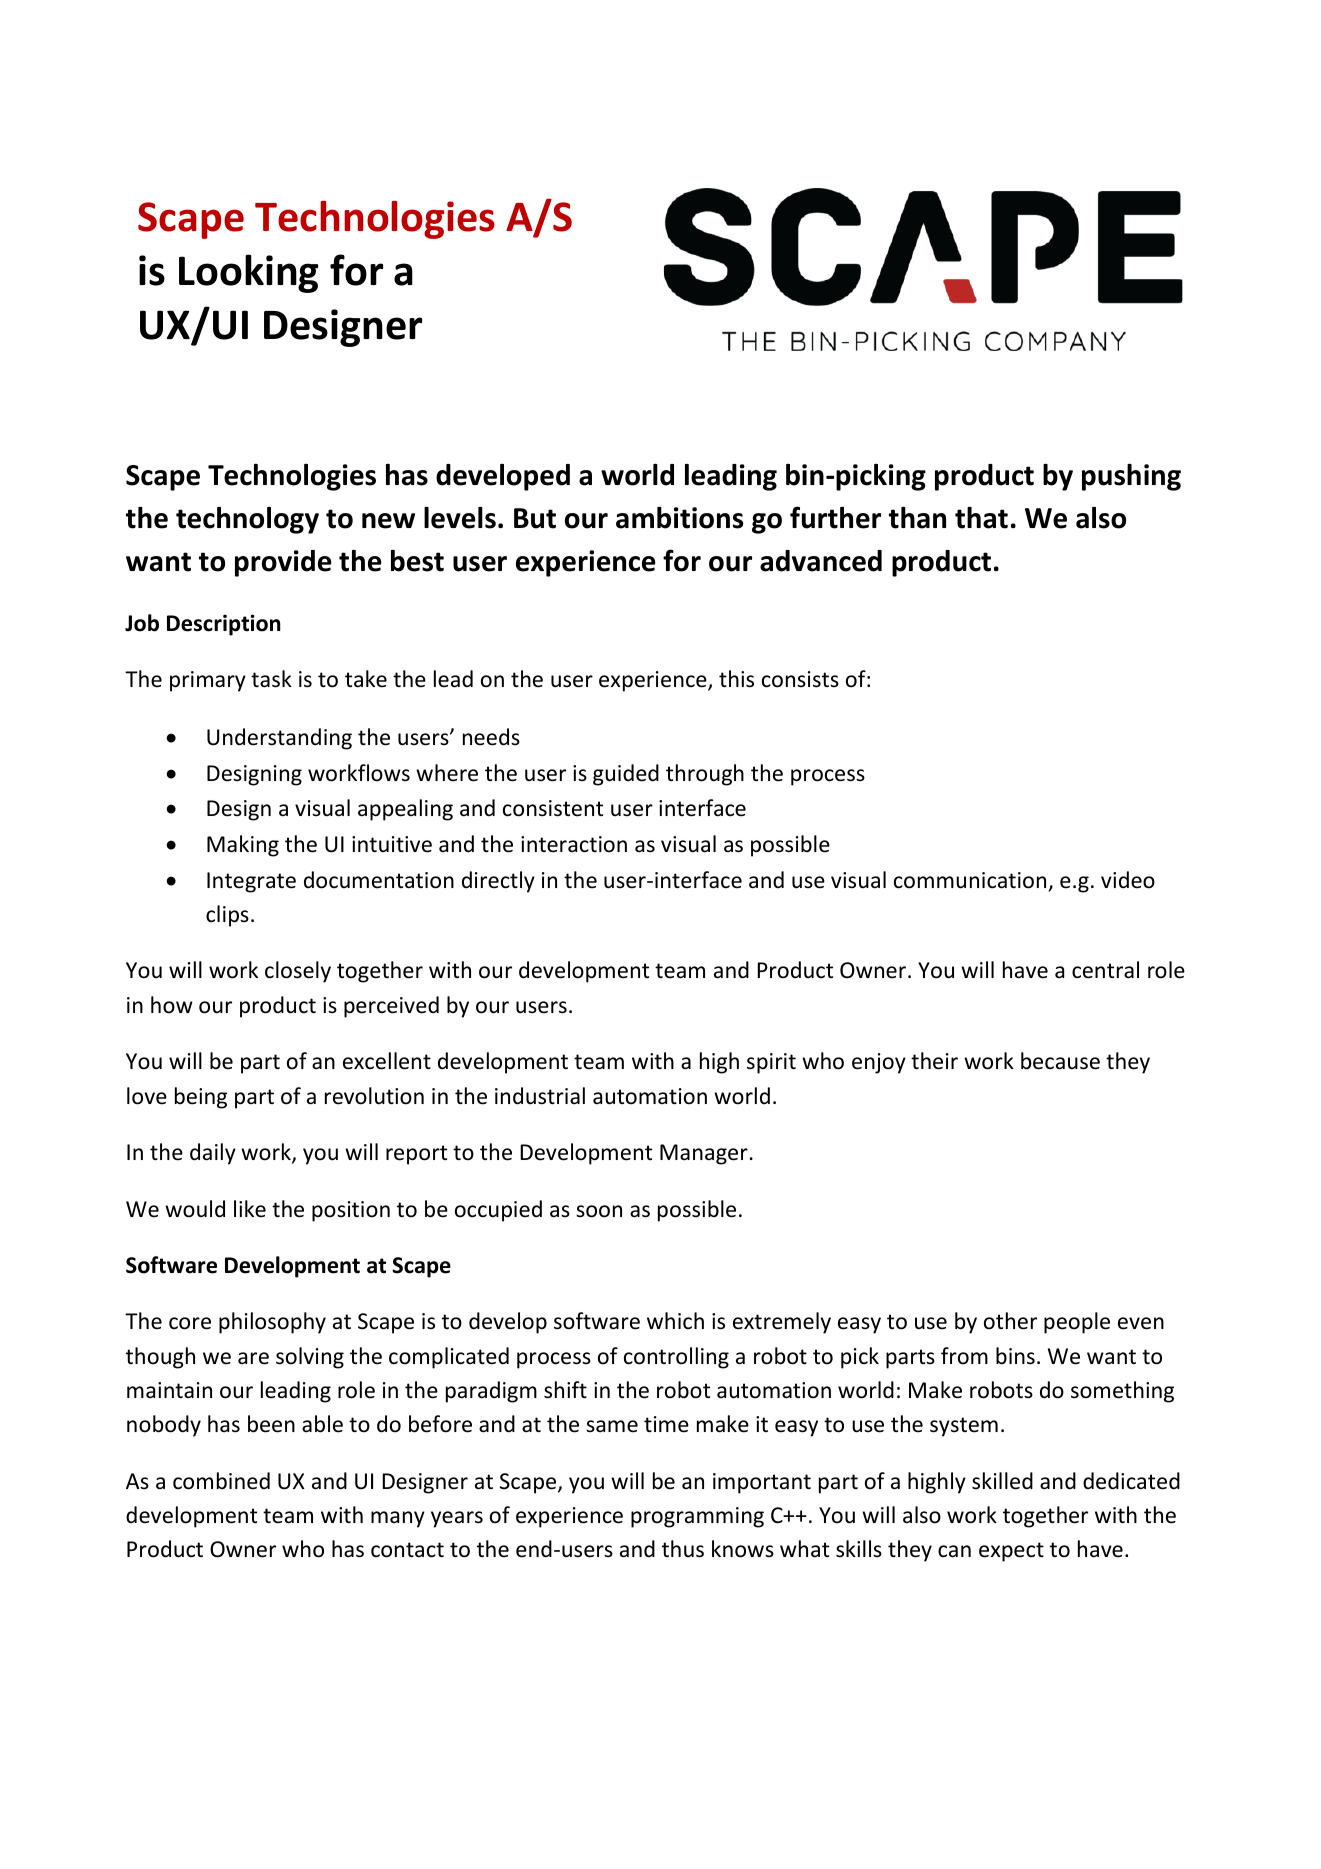 This page has width=1321, height=1869. I want to click on combined, so click(221, 1481).
